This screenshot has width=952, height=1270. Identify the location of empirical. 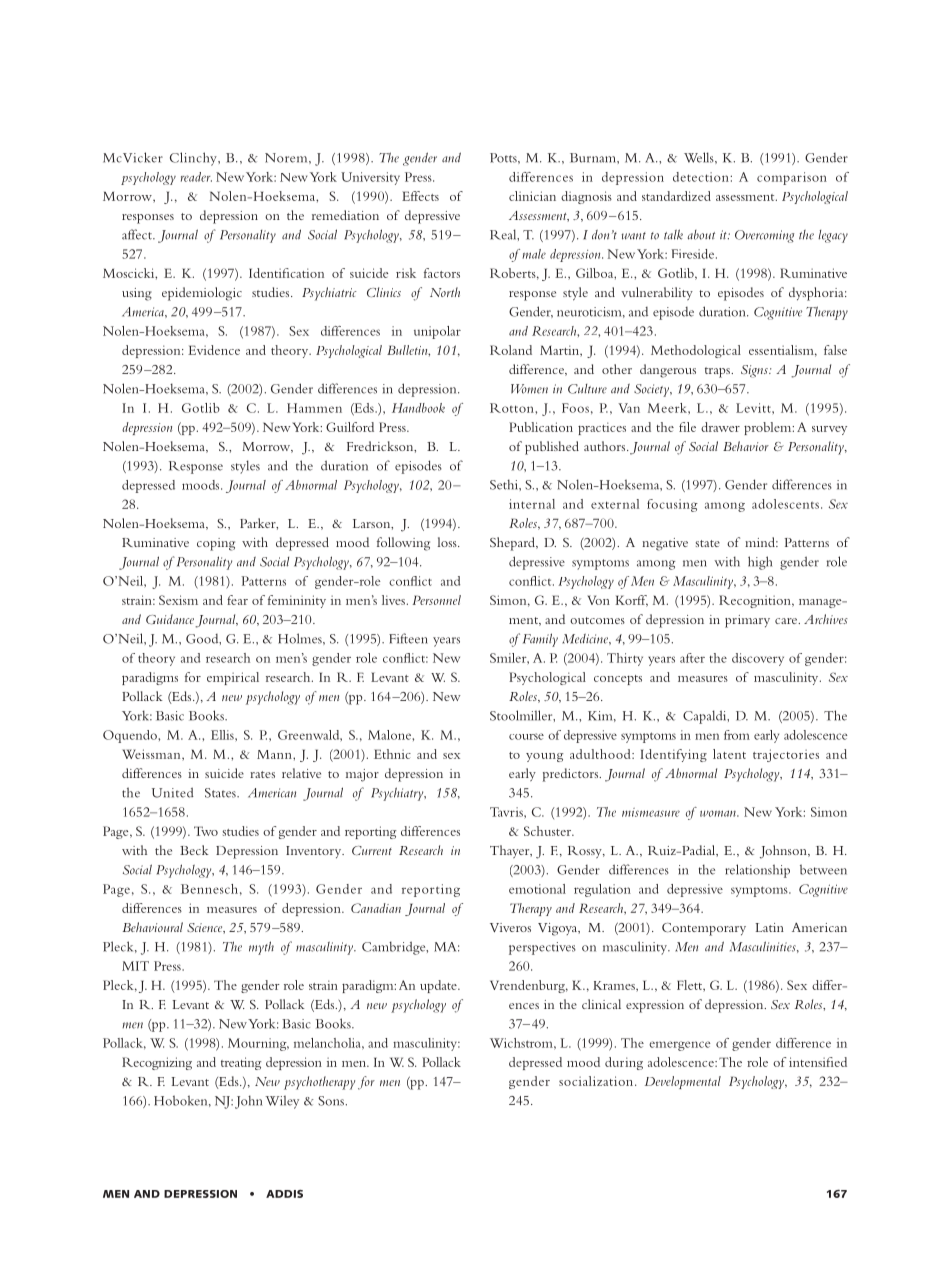
(233, 678).
